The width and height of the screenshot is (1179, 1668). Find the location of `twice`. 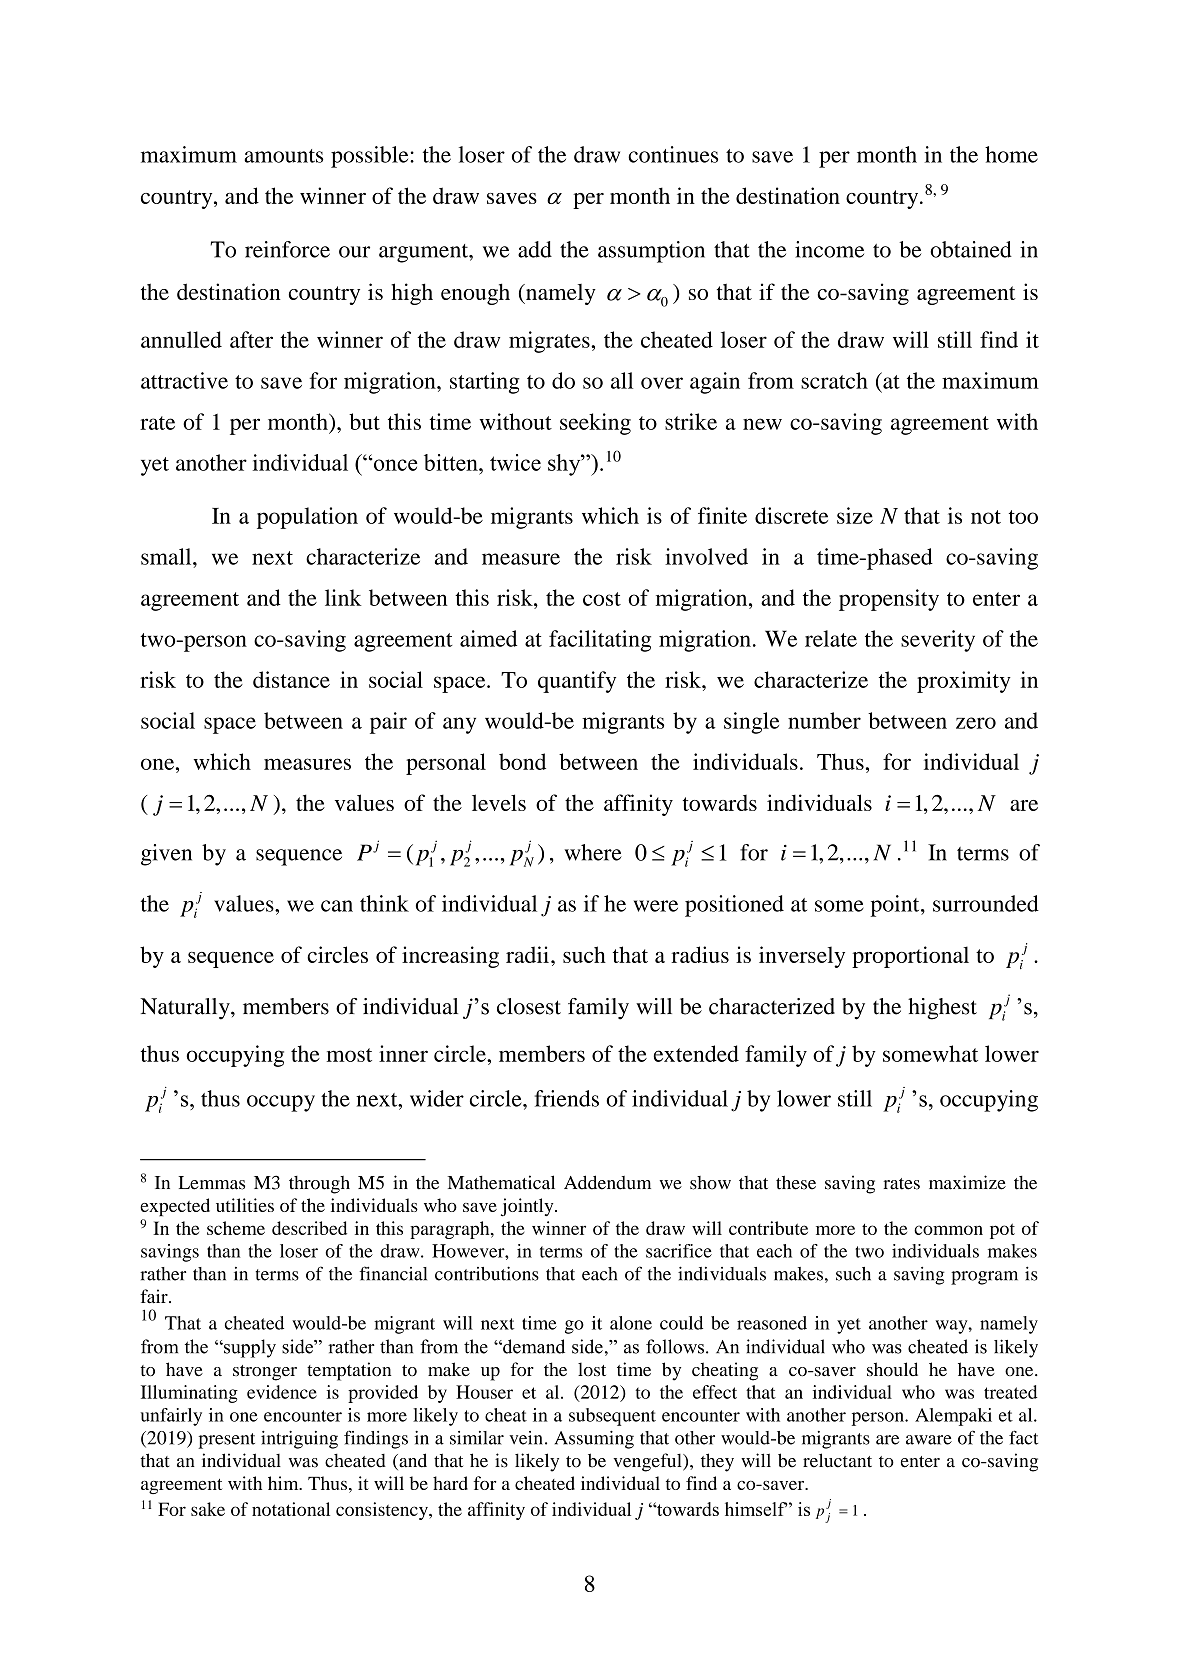

twice is located at coordinates (515, 462).
